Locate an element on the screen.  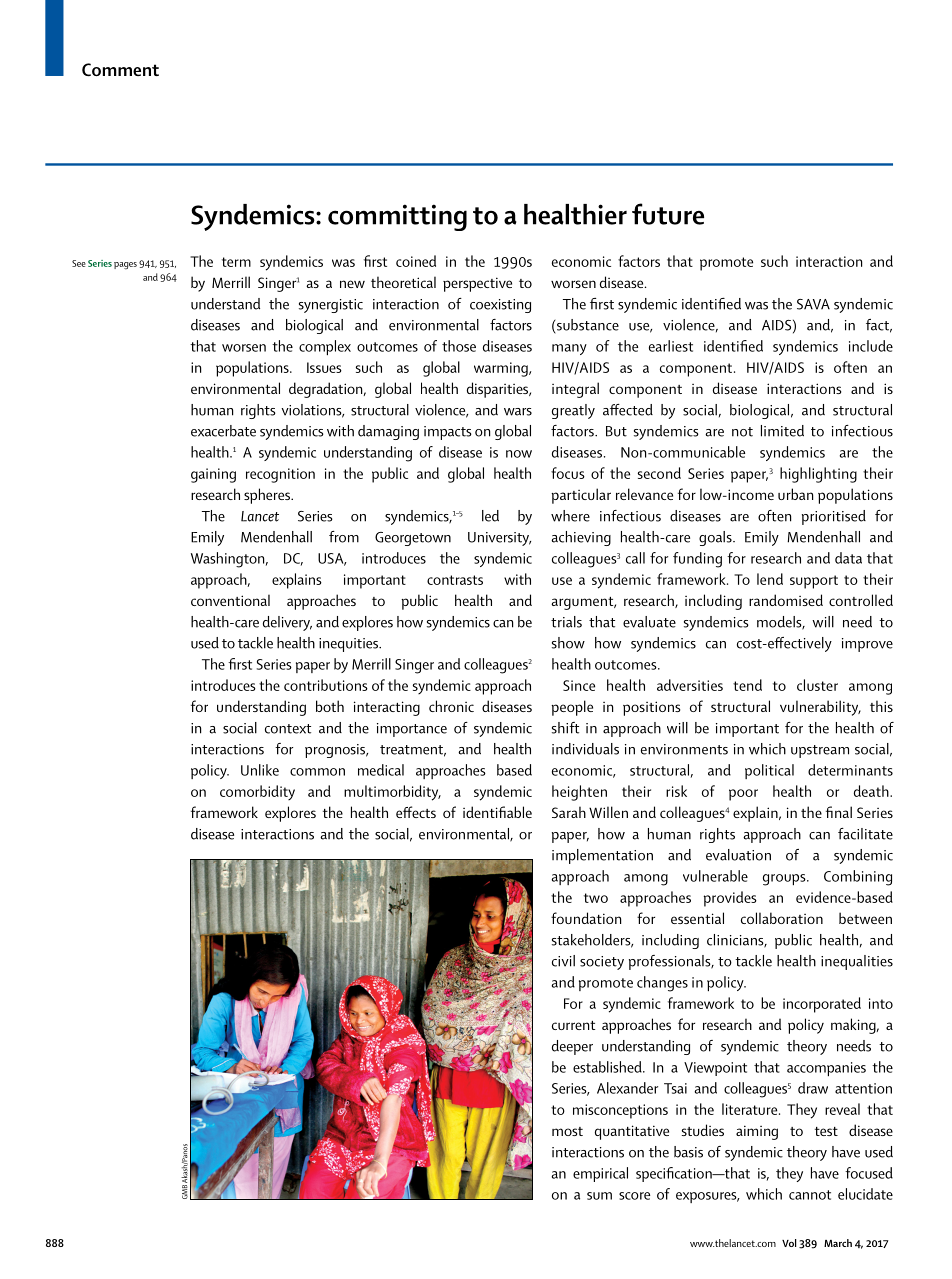
most is located at coordinates (567, 1131).
